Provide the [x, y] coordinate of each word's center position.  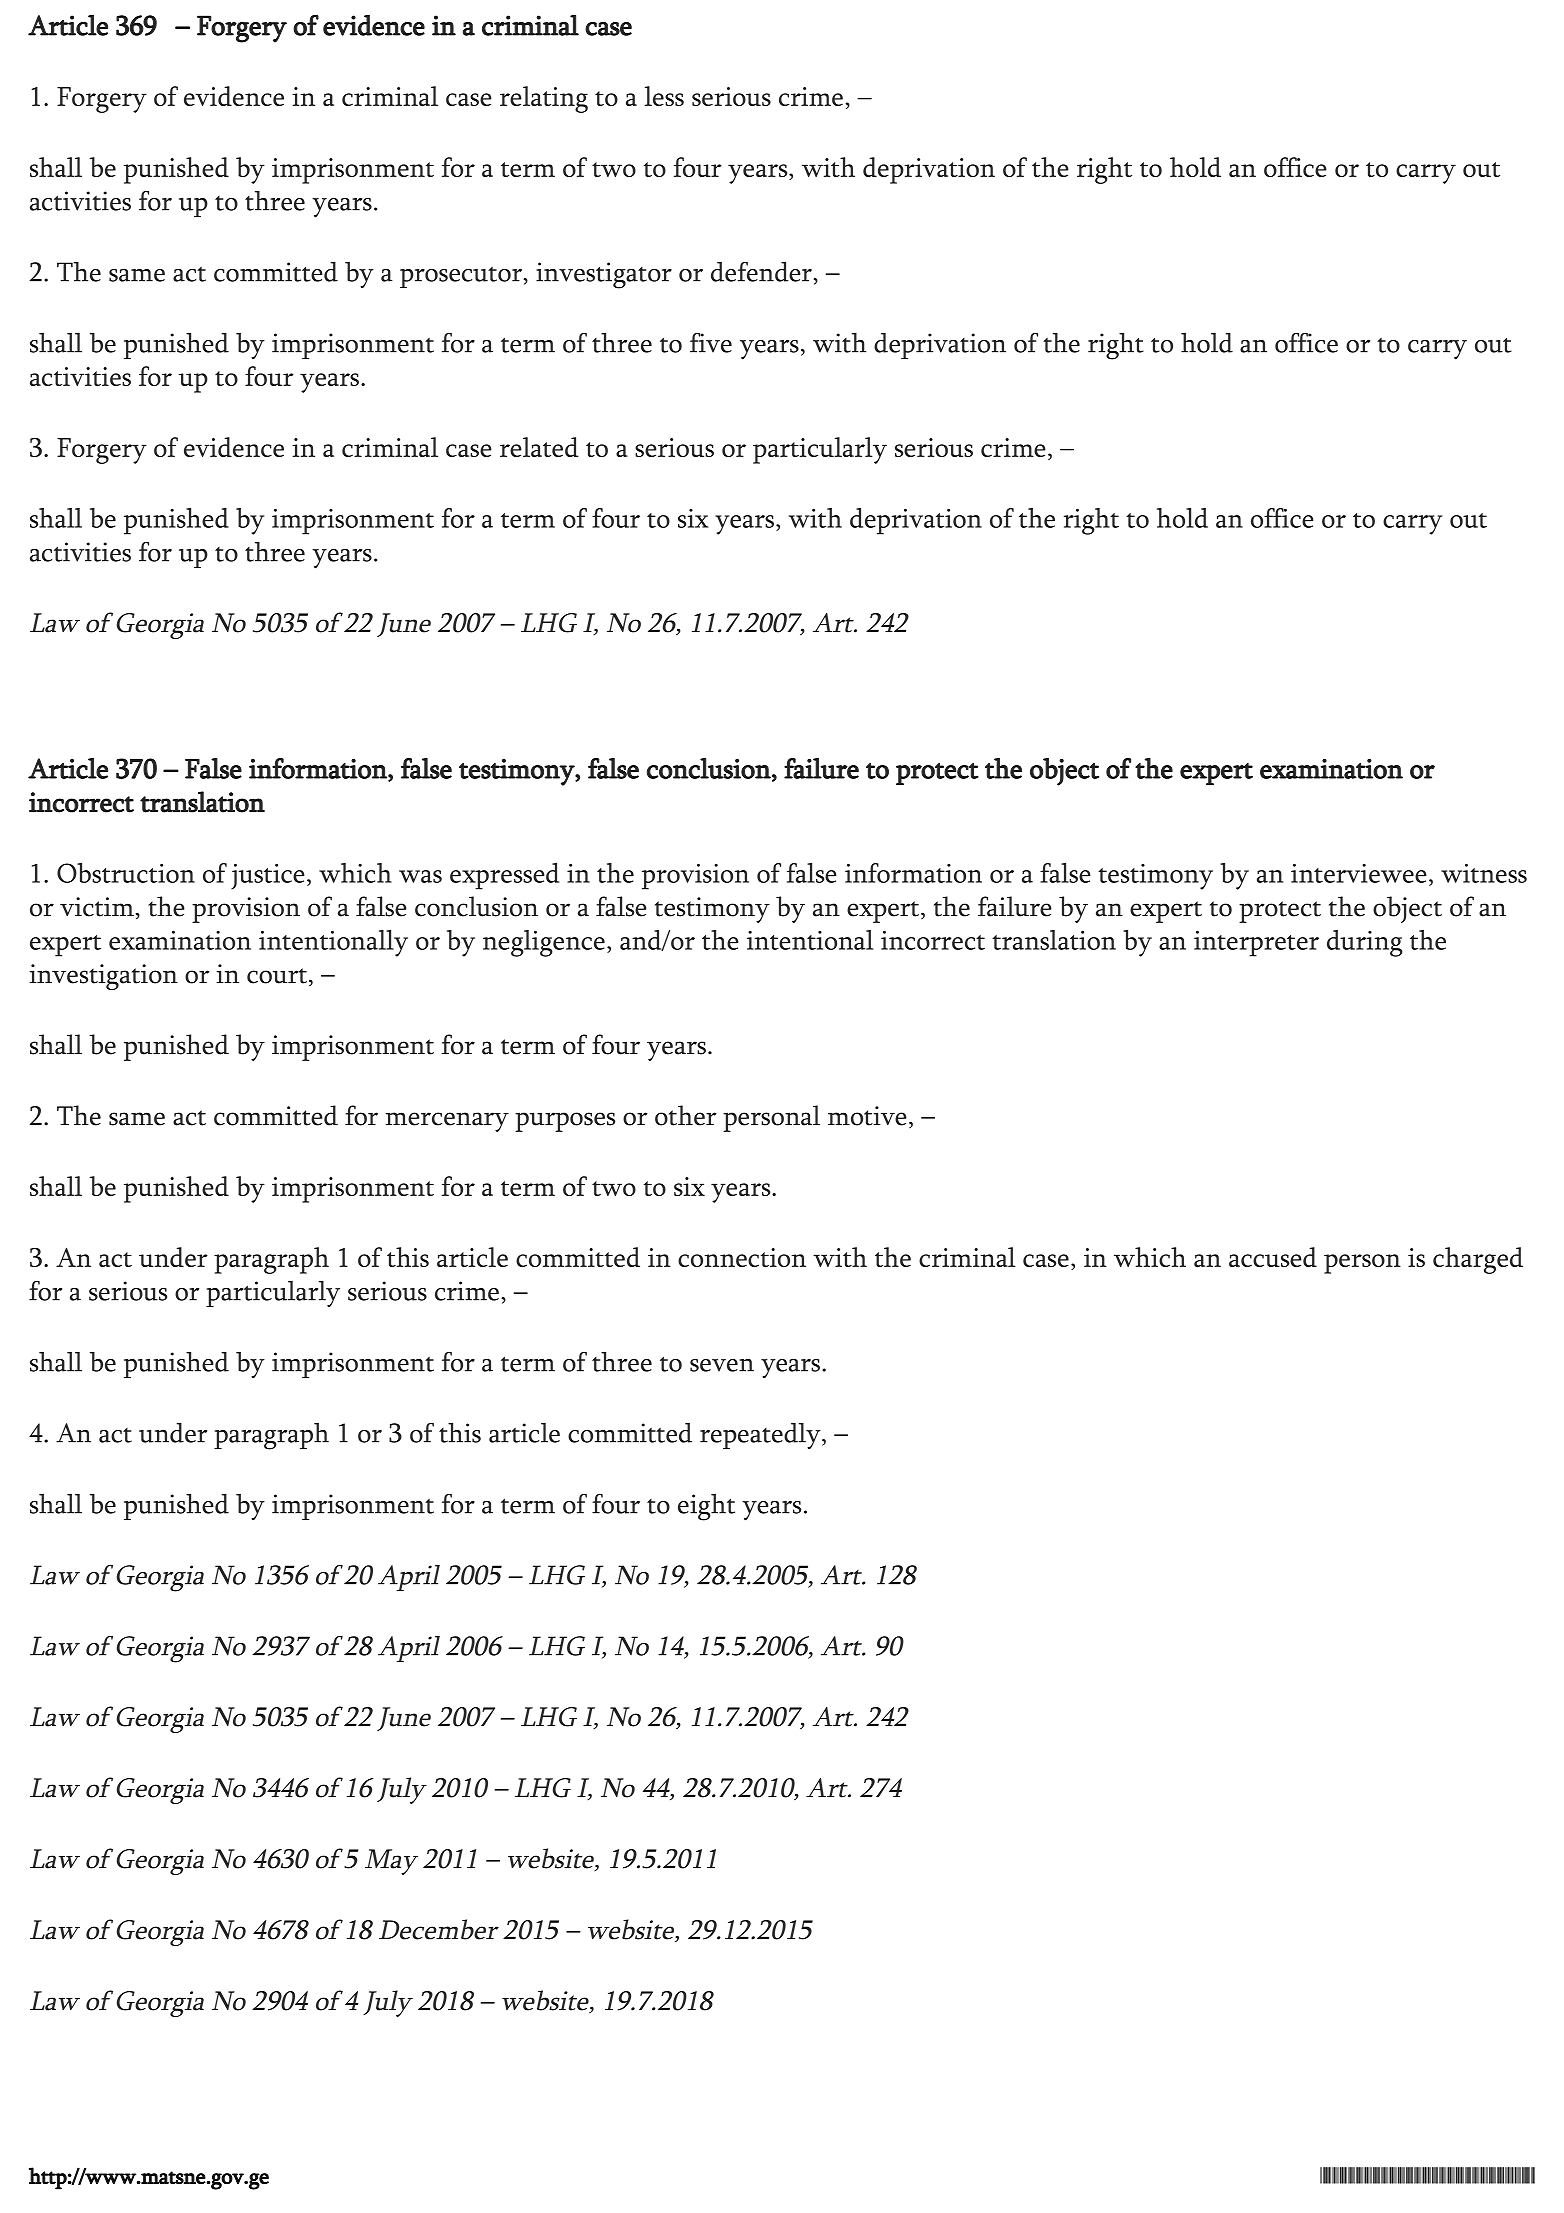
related [539, 447]
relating [544, 99]
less [664, 96]
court [278, 977]
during [1365, 943]
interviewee [1359, 873]
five [711, 343]
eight [706, 1507]
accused [1273, 1257]
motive [867, 1116]
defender [763, 272]
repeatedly [761, 1436]
